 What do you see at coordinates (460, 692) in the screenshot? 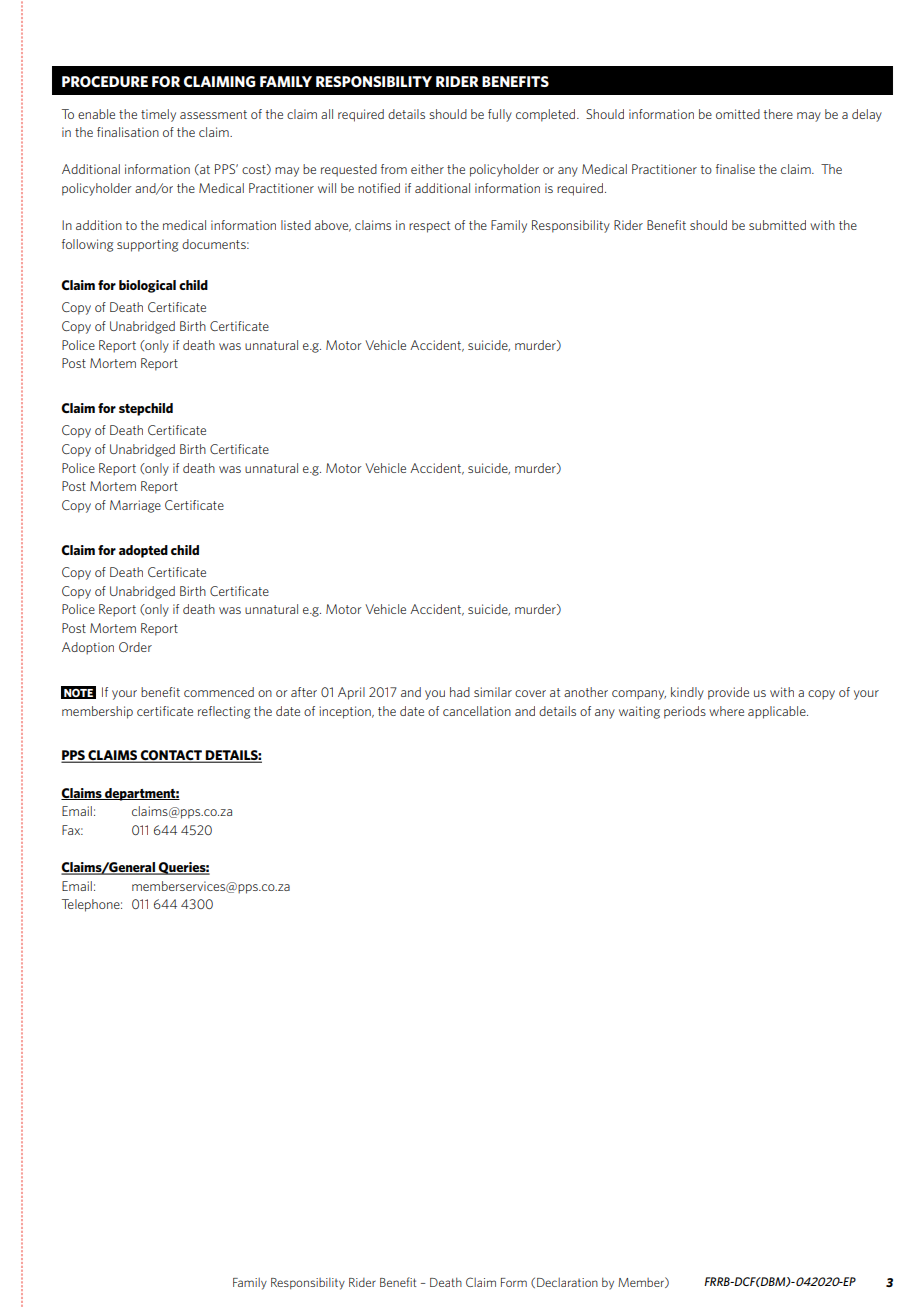
I see `had` at bounding box center [460, 692].
